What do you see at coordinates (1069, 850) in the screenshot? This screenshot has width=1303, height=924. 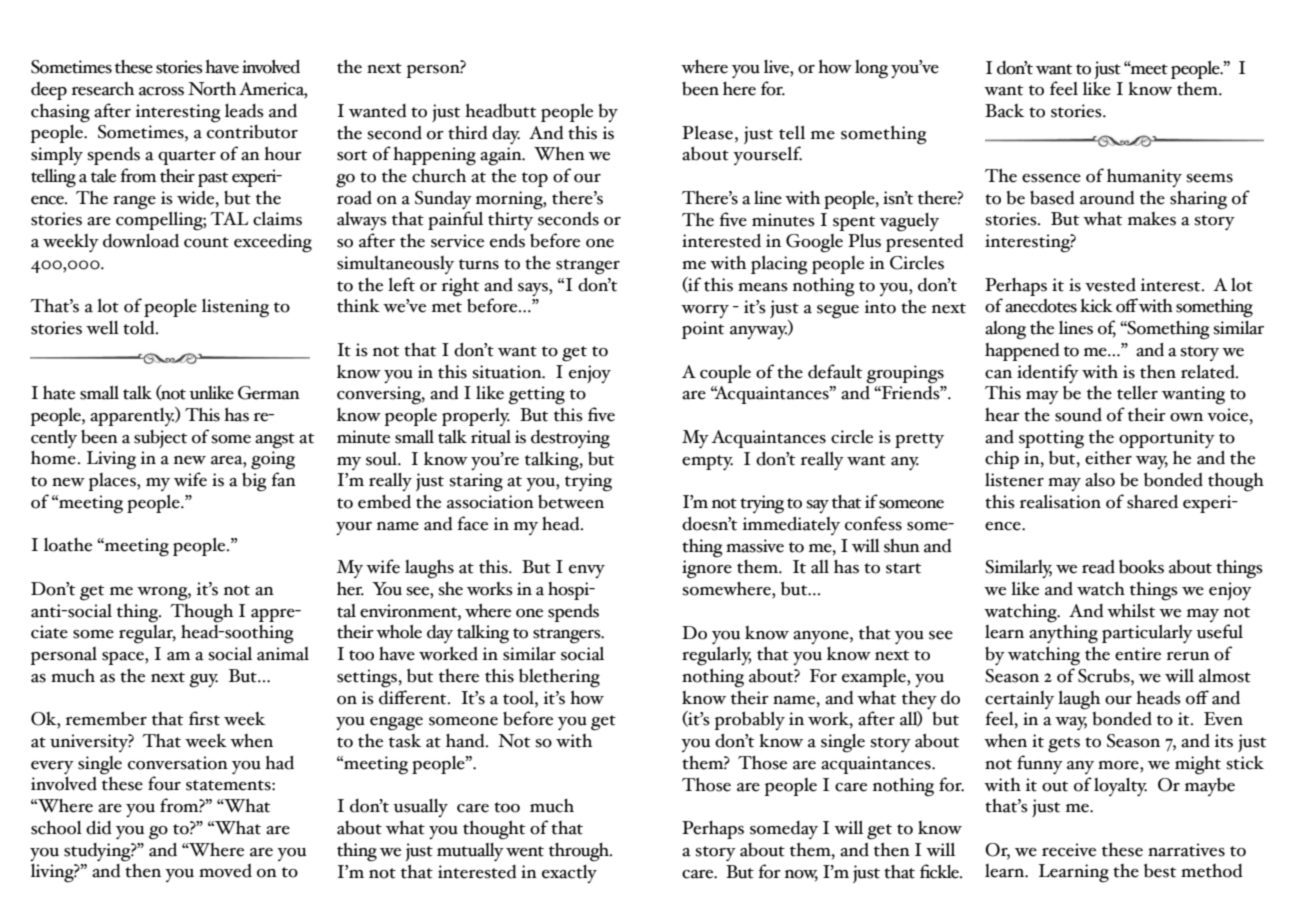 I see `receive` at bounding box center [1069, 850].
